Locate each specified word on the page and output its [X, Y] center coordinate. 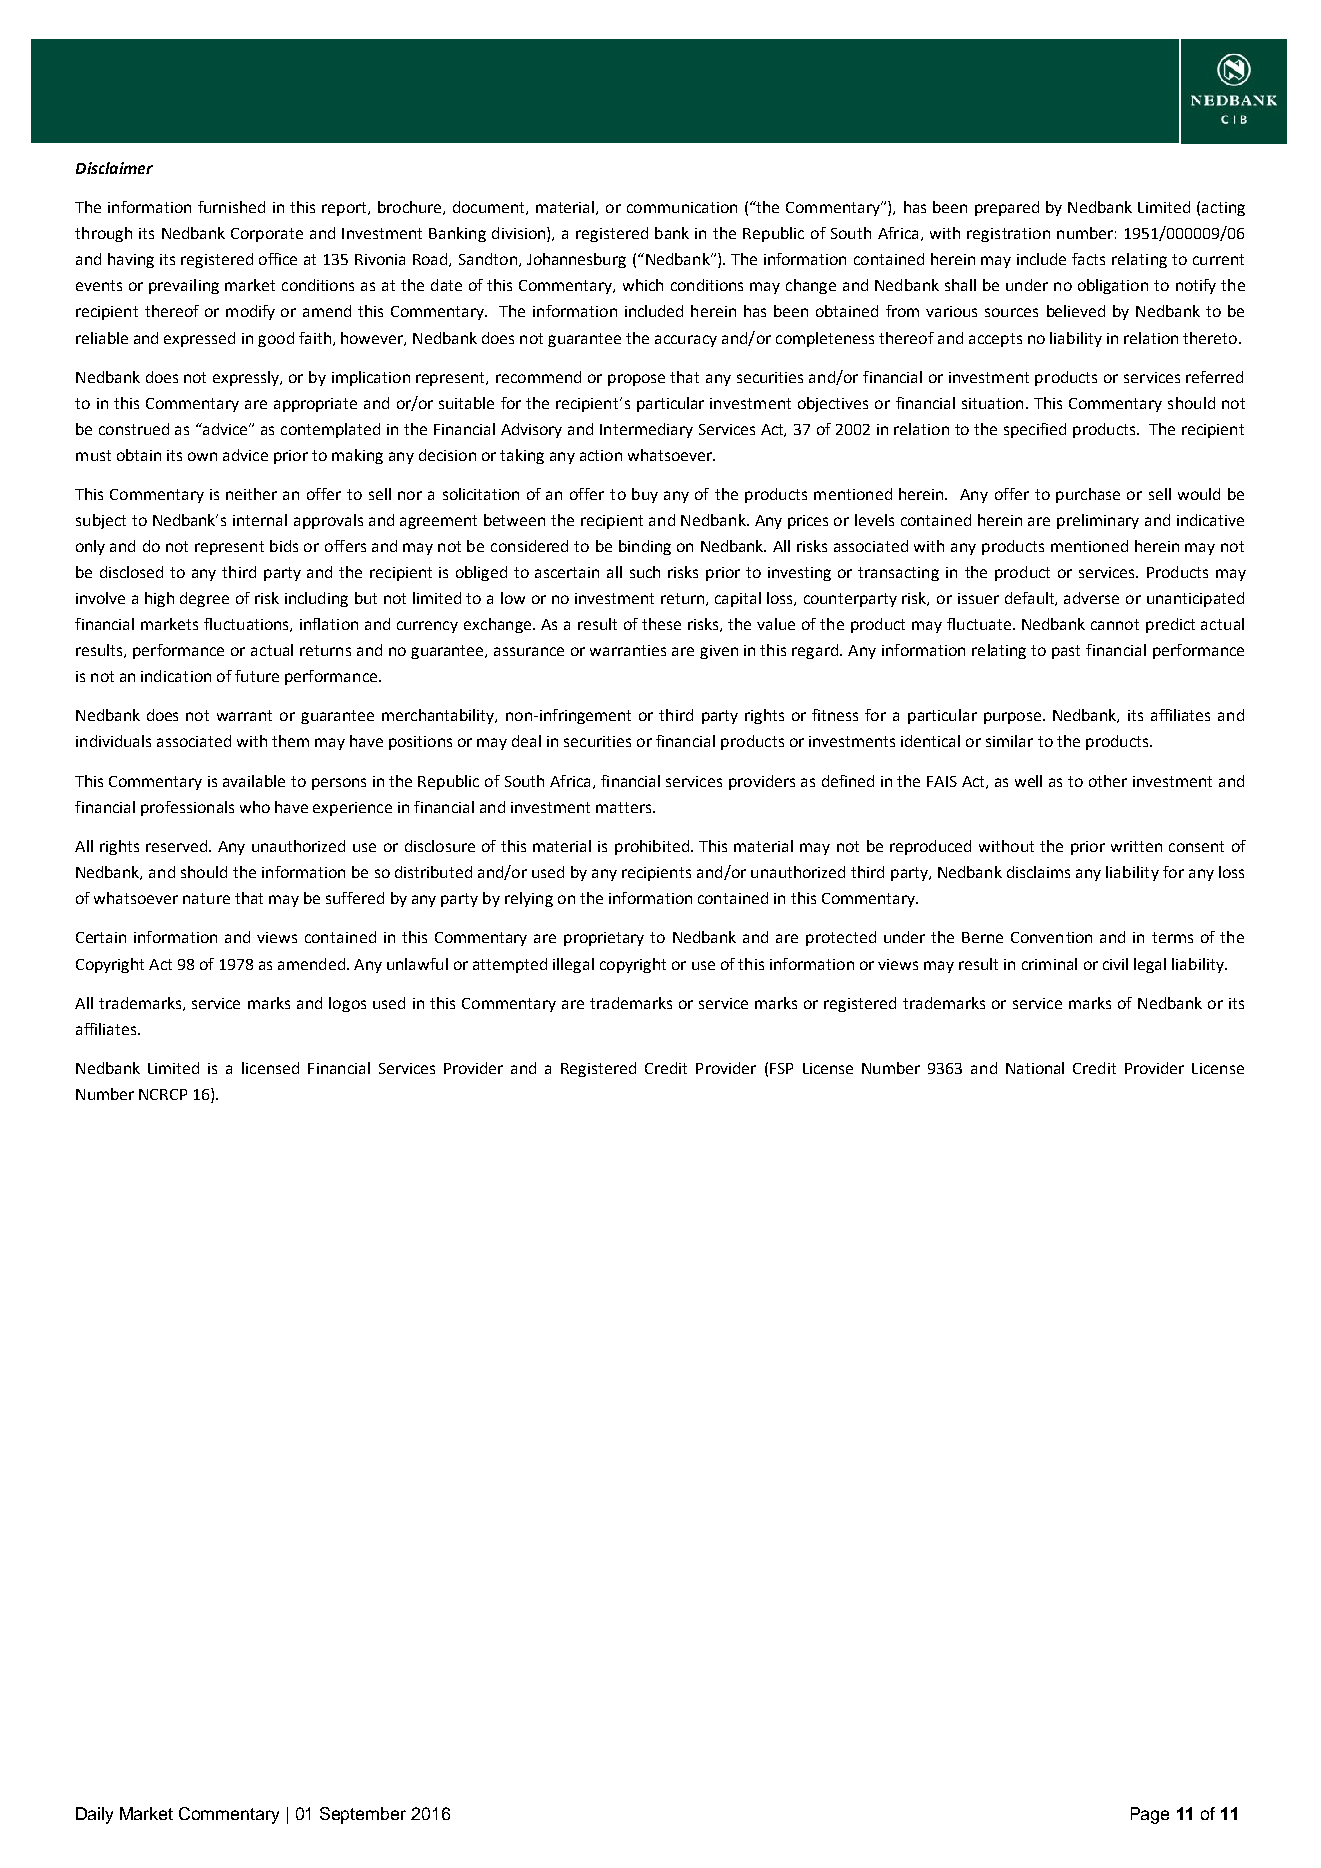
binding [645, 547]
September [363, 1815]
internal [260, 520]
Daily [94, 1815]
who [255, 807]
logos [347, 1004]
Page [1150, 1815]
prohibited [652, 847]
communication [682, 207]
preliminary [1098, 521]
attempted [510, 965]
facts [1088, 259]
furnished [231, 207]
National [1035, 1068]
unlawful [417, 964]
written [1136, 846]
